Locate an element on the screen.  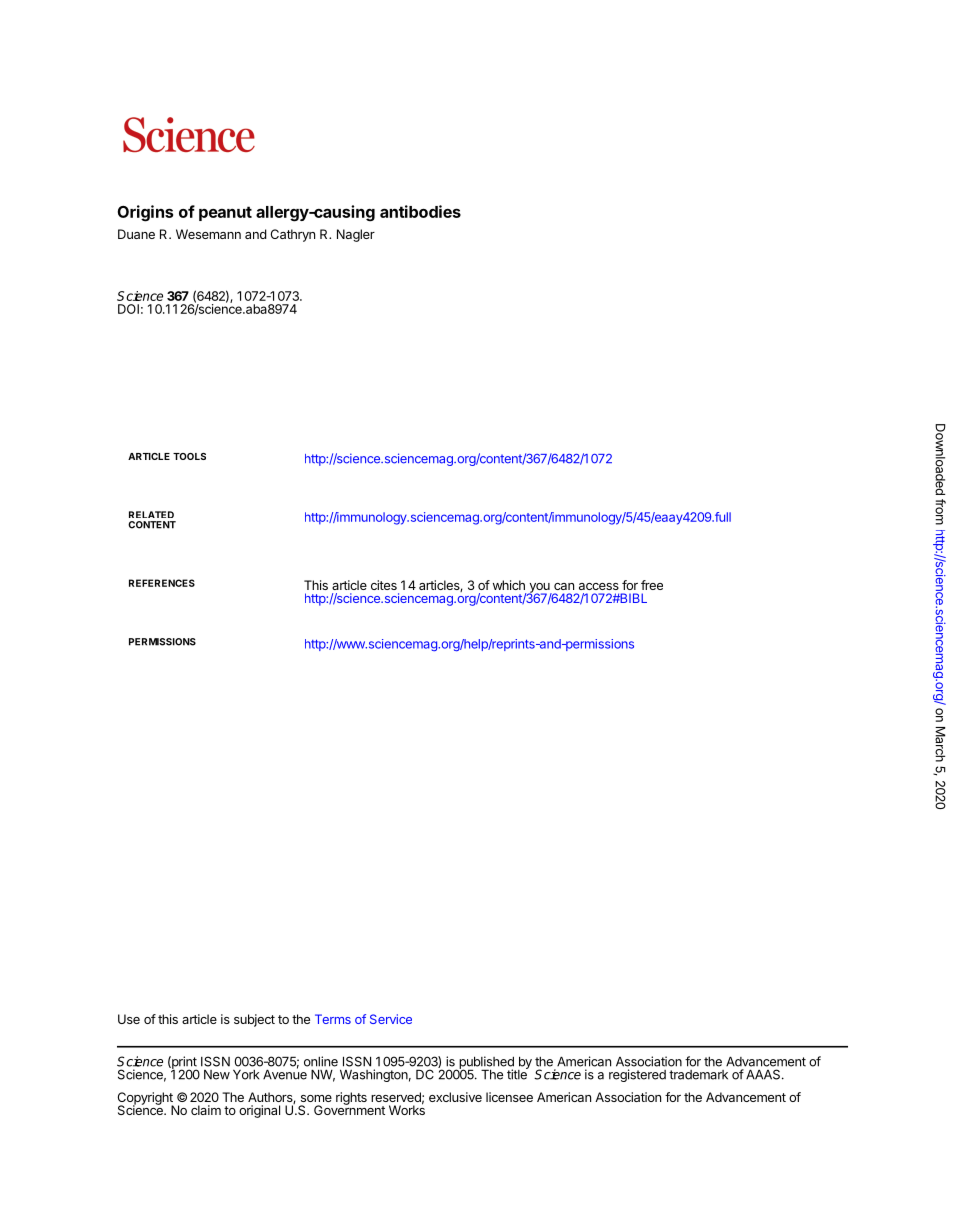
REFERENCES is located at coordinates (162, 583).
